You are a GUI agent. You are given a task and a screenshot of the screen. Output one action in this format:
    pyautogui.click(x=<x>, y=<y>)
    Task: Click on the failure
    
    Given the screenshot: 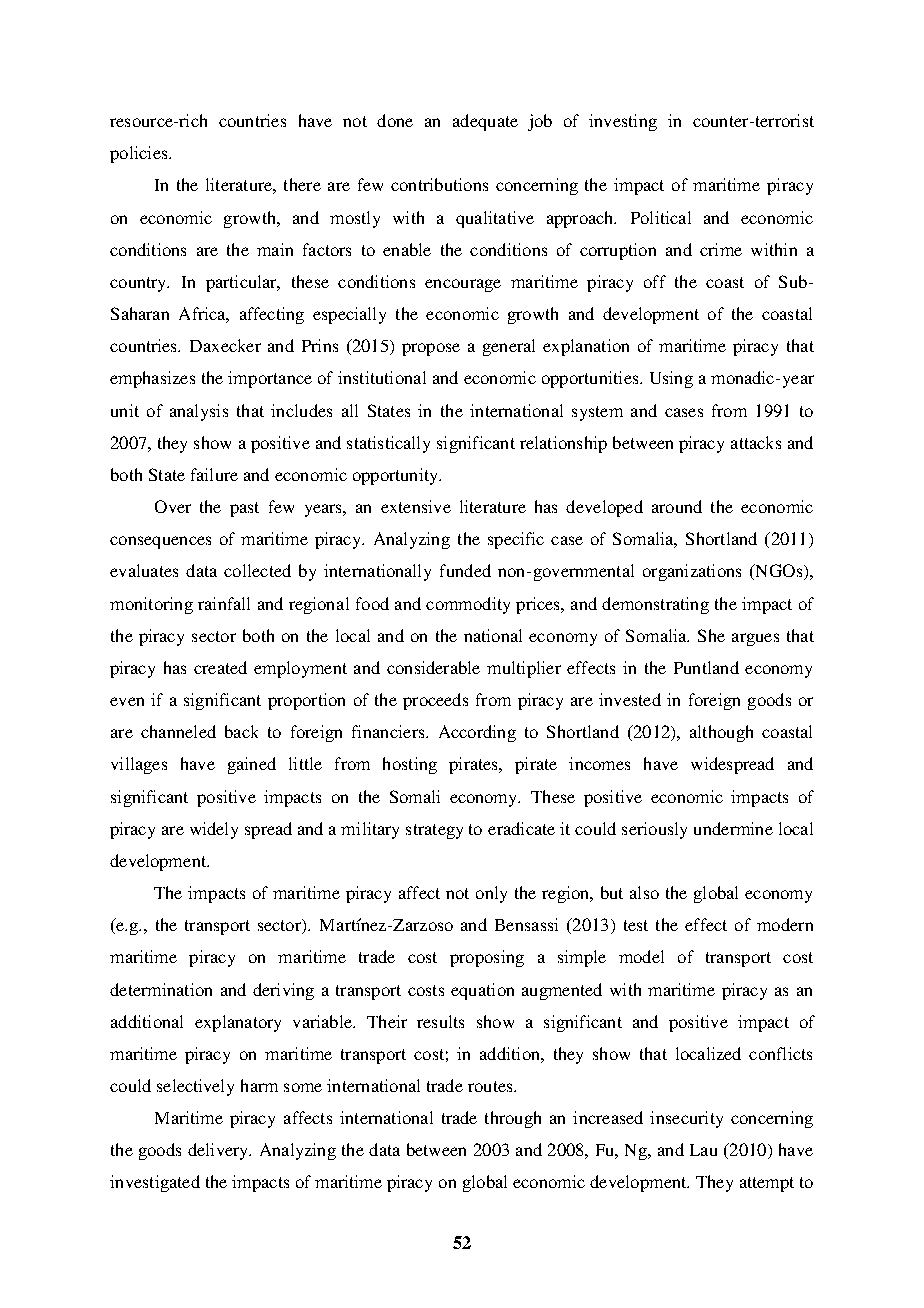 What is the action you would take?
    pyautogui.click(x=214, y=474)
